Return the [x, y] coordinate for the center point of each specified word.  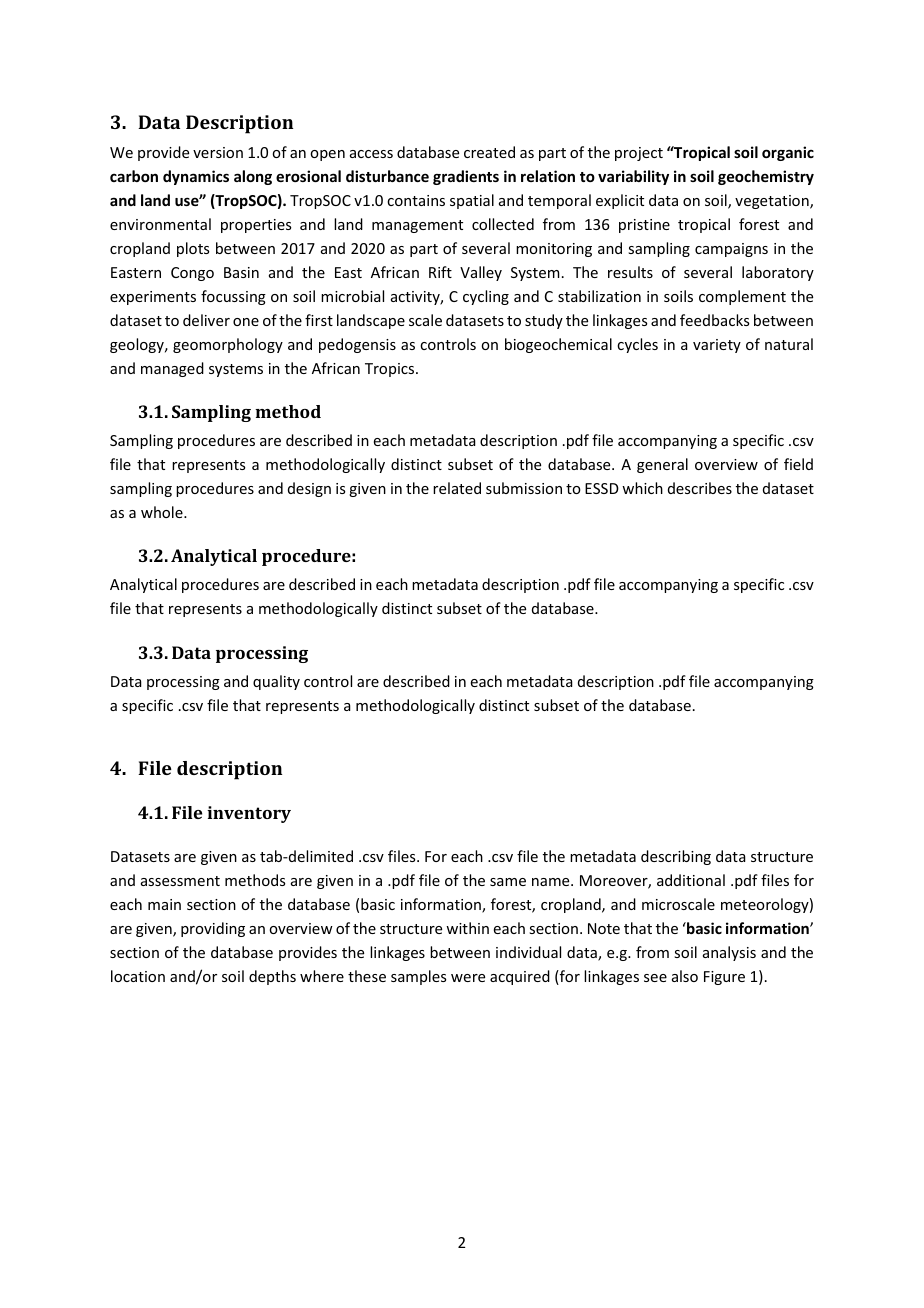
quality [276, 682]
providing [213, 929]
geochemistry [766, 177]
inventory [249, 814]
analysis [729, 953]
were [468, 978]
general [662, 465]
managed [172, 369]
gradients [466, 177]
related [457, 488]
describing [676, 857]
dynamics [196, 177]
